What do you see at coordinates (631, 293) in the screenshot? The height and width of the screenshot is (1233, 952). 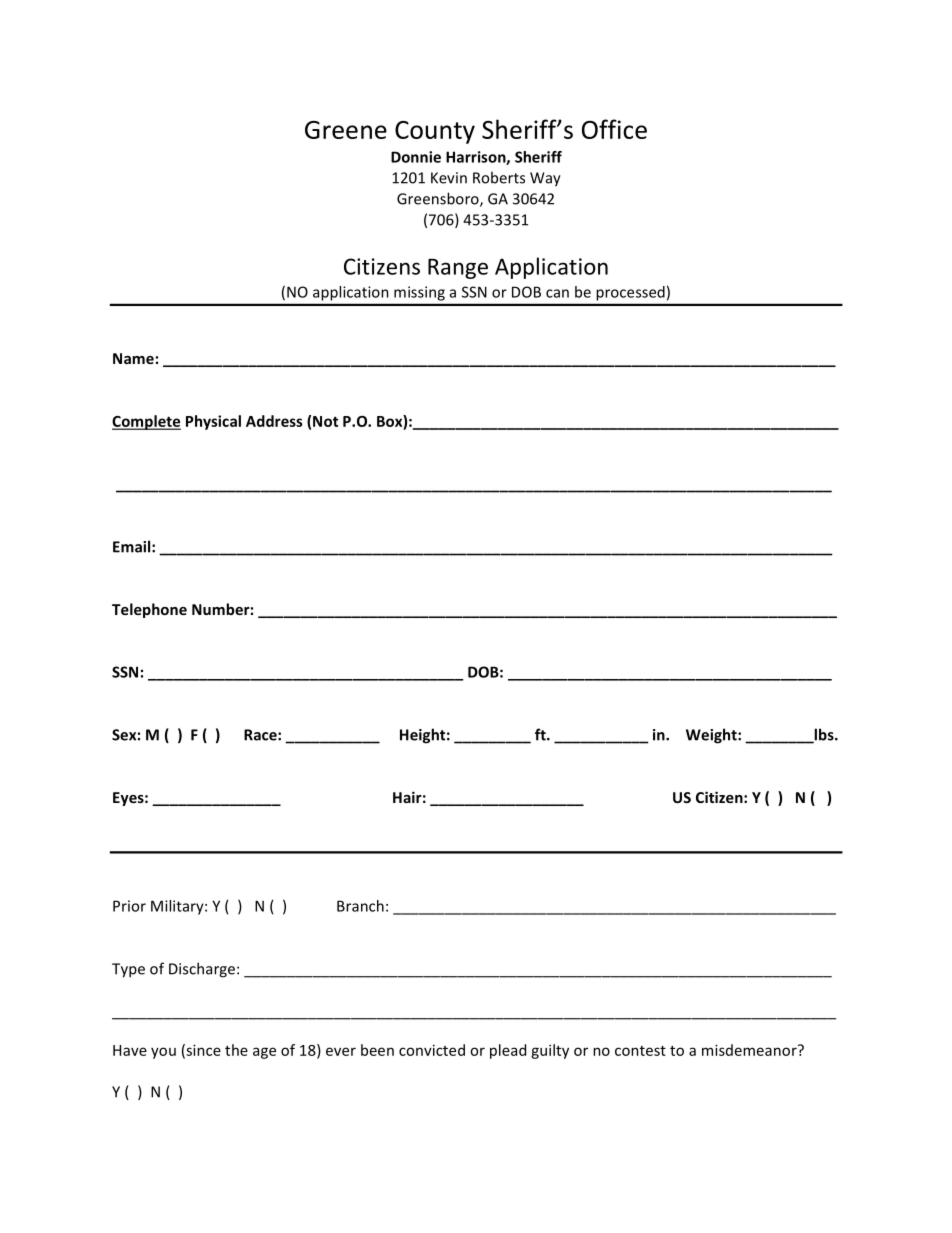 I see `processed` at bounding box center [631, 293].
